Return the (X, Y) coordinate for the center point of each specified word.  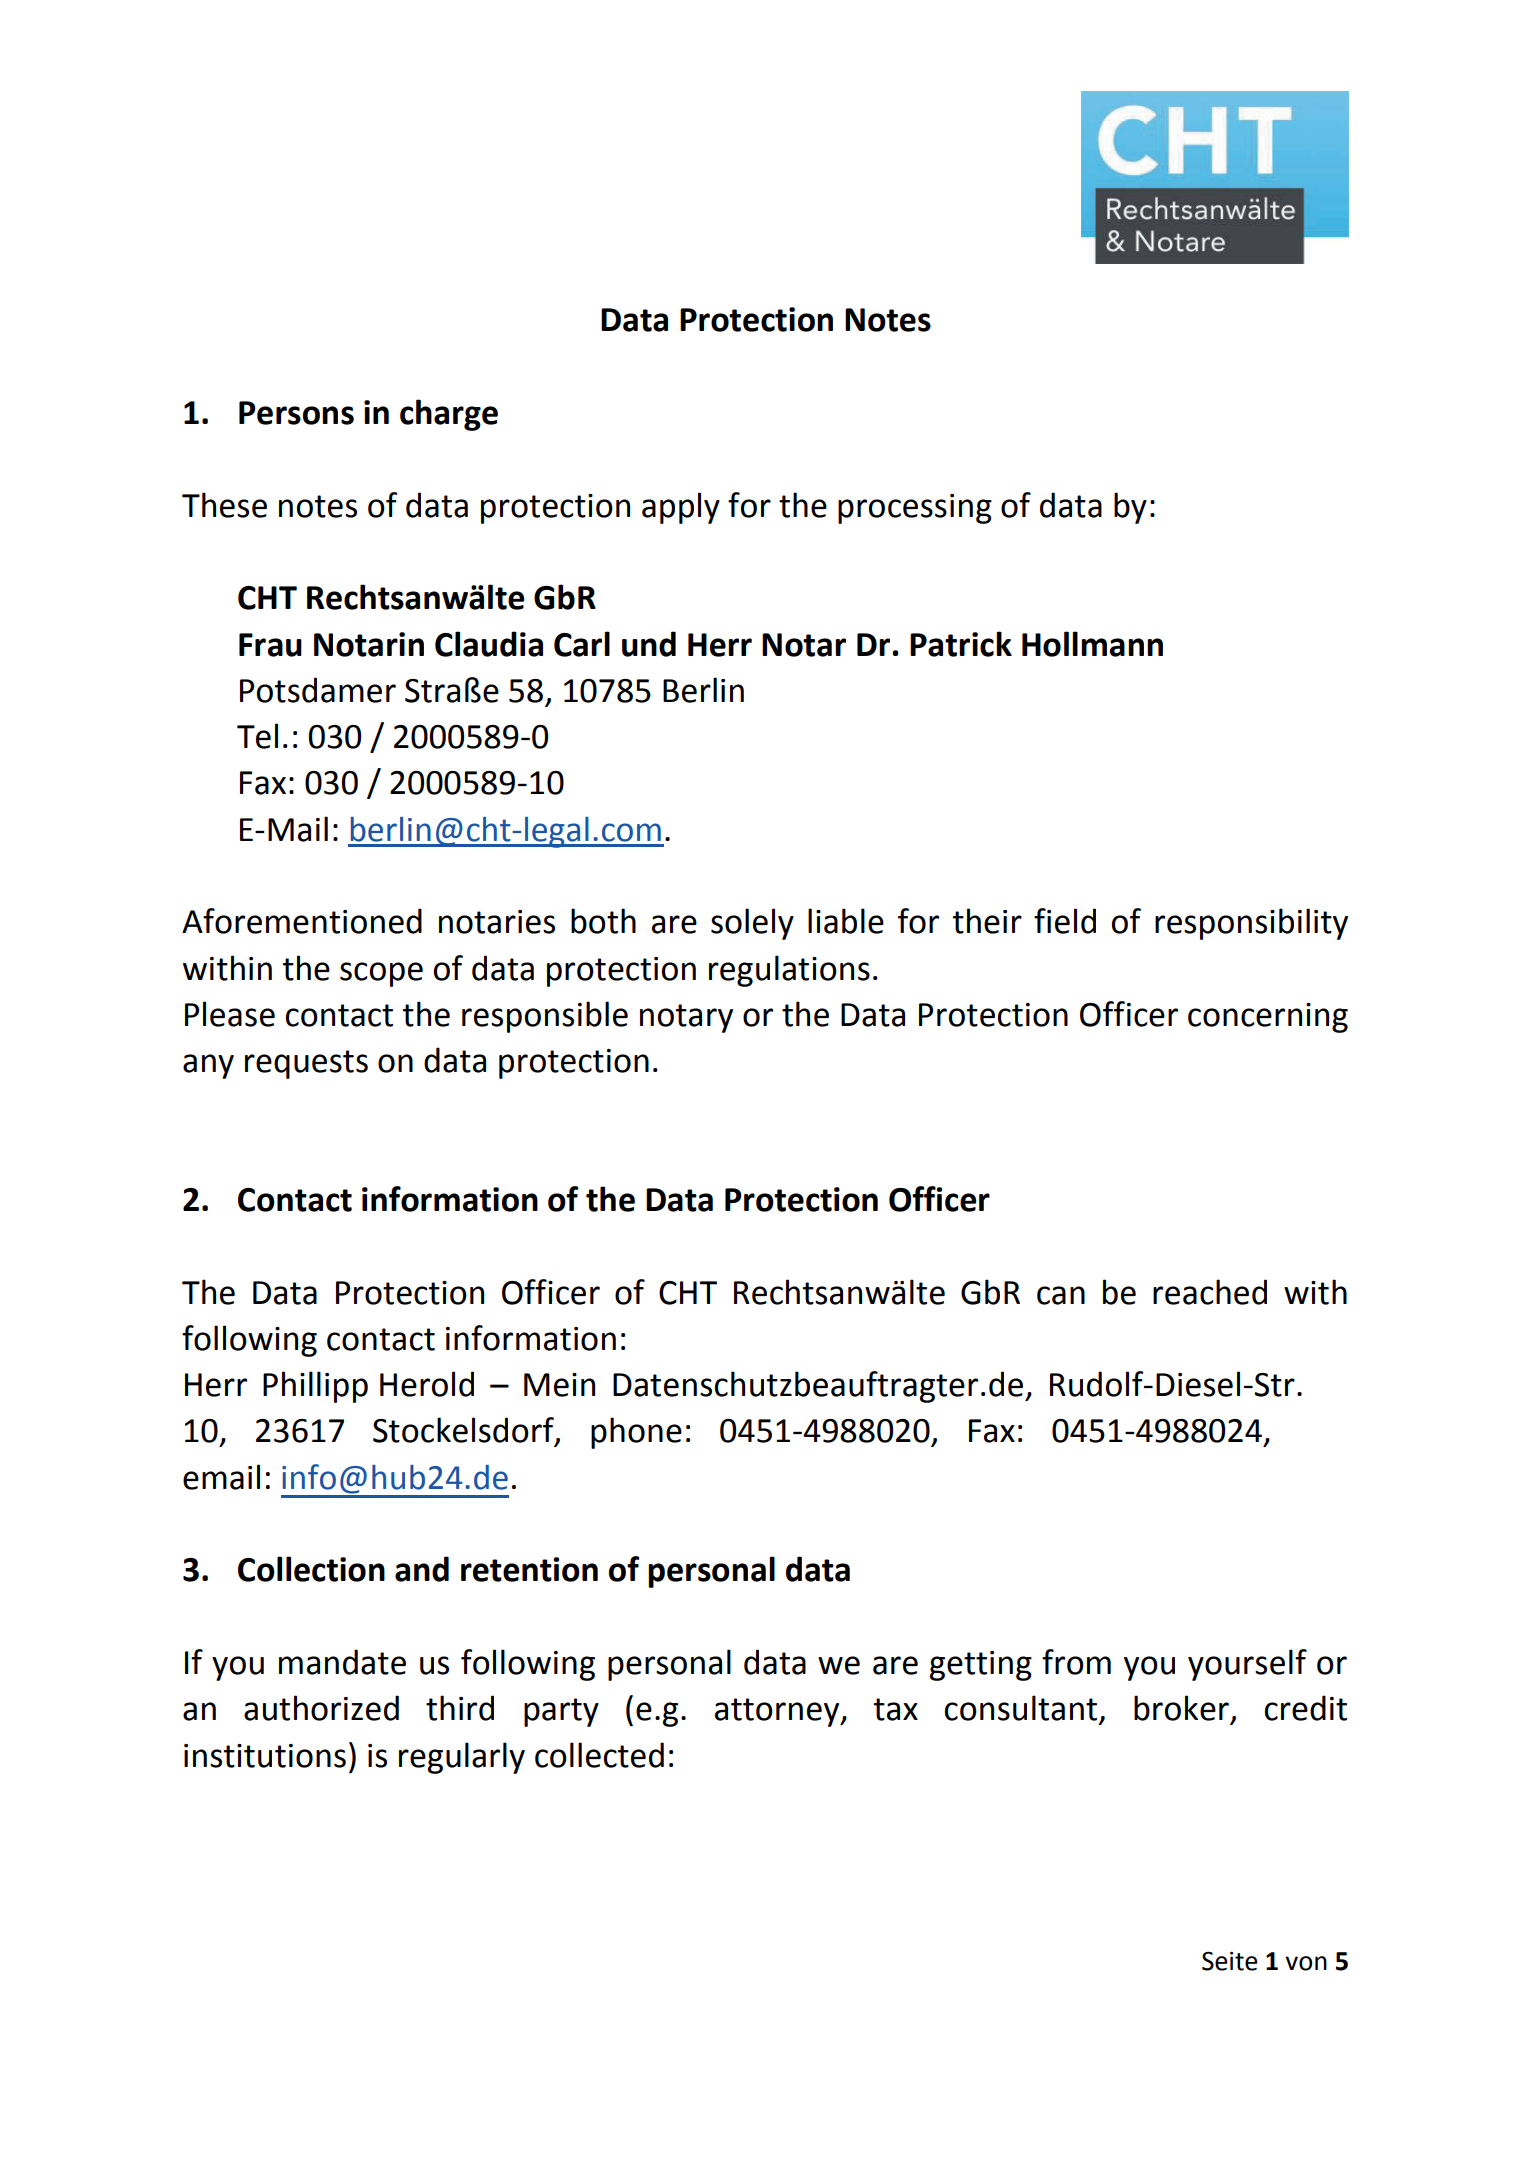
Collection (311, 1569)
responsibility (1251, 924)
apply (681, 508)
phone (636, 1433)
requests (306, 1064)
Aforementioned (302, 921)
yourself (1247, 1665)
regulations (789, 971)
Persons (296, 413)
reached (1210, 1292)
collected (599, 1755)
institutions (265, 1756)
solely (752, 924)
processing (915, 509)
